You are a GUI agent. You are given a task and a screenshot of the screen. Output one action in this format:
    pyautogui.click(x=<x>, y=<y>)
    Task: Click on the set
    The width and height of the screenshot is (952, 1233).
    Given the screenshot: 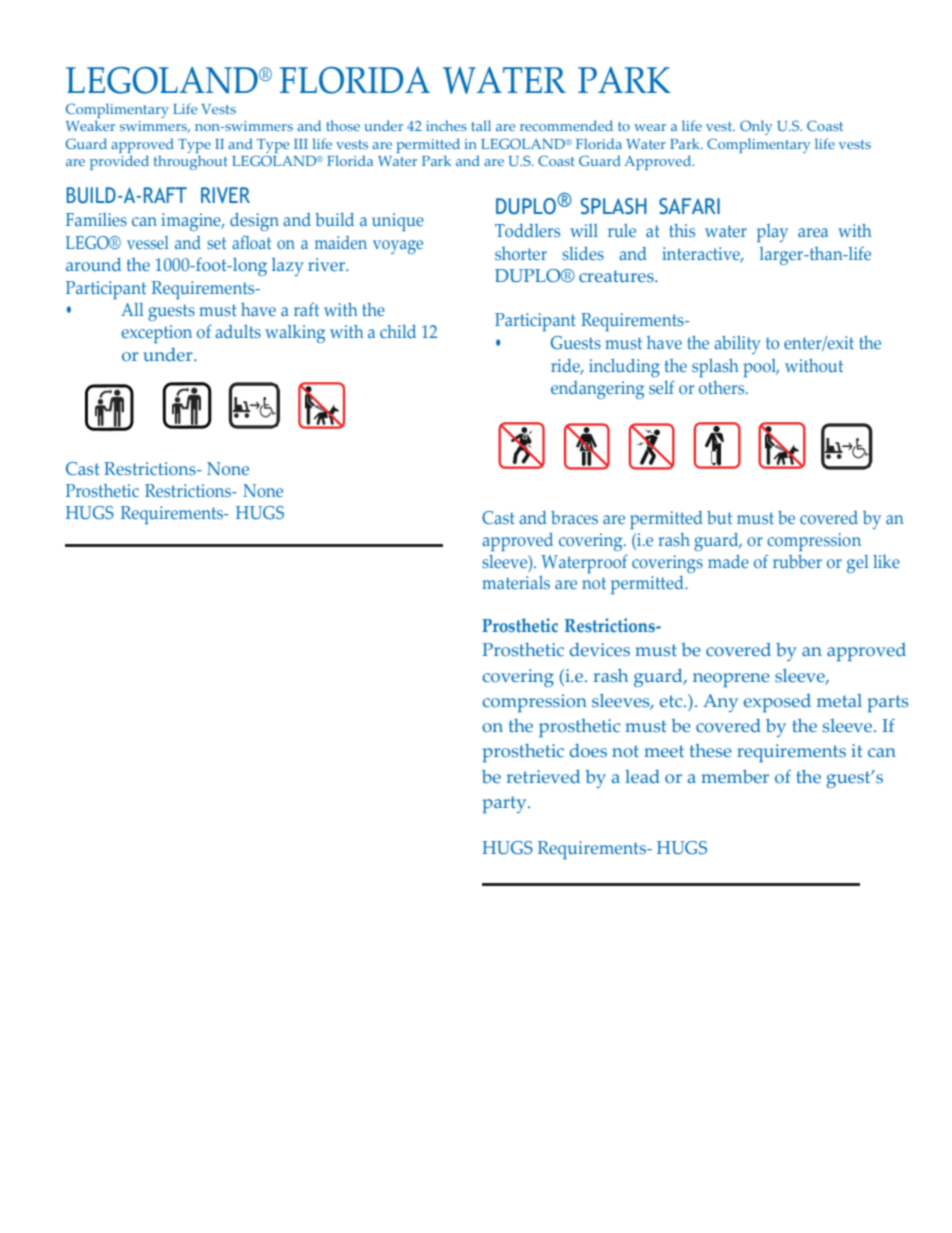 What is the action you would take?
    pyautogui.click(x=216, y=243)
